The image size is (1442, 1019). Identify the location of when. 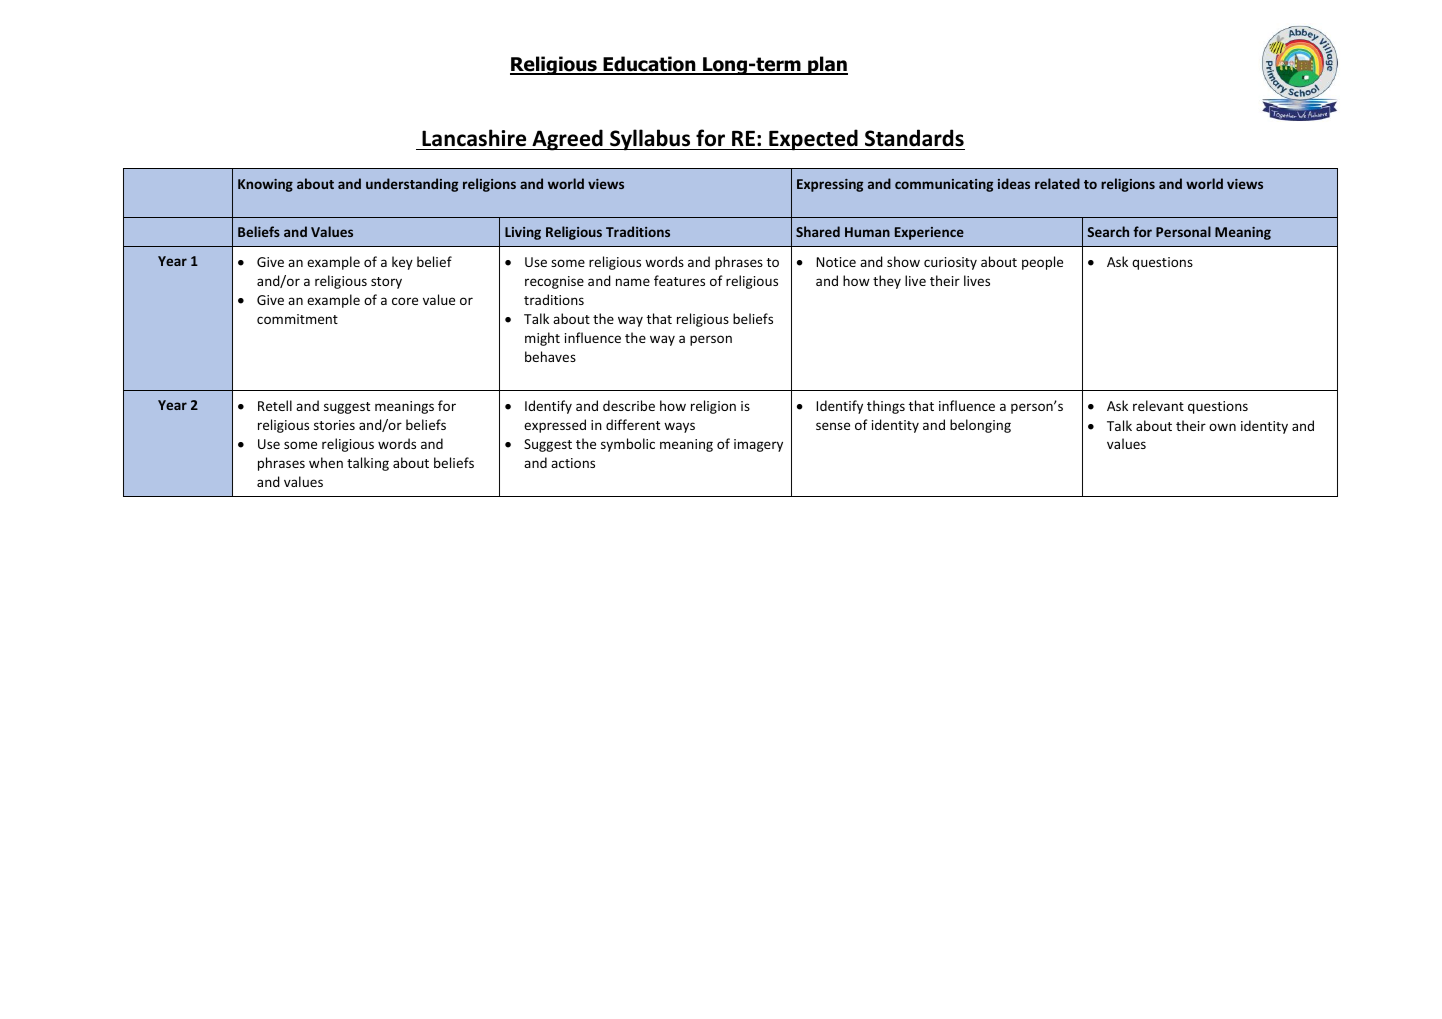
(326, 462).
